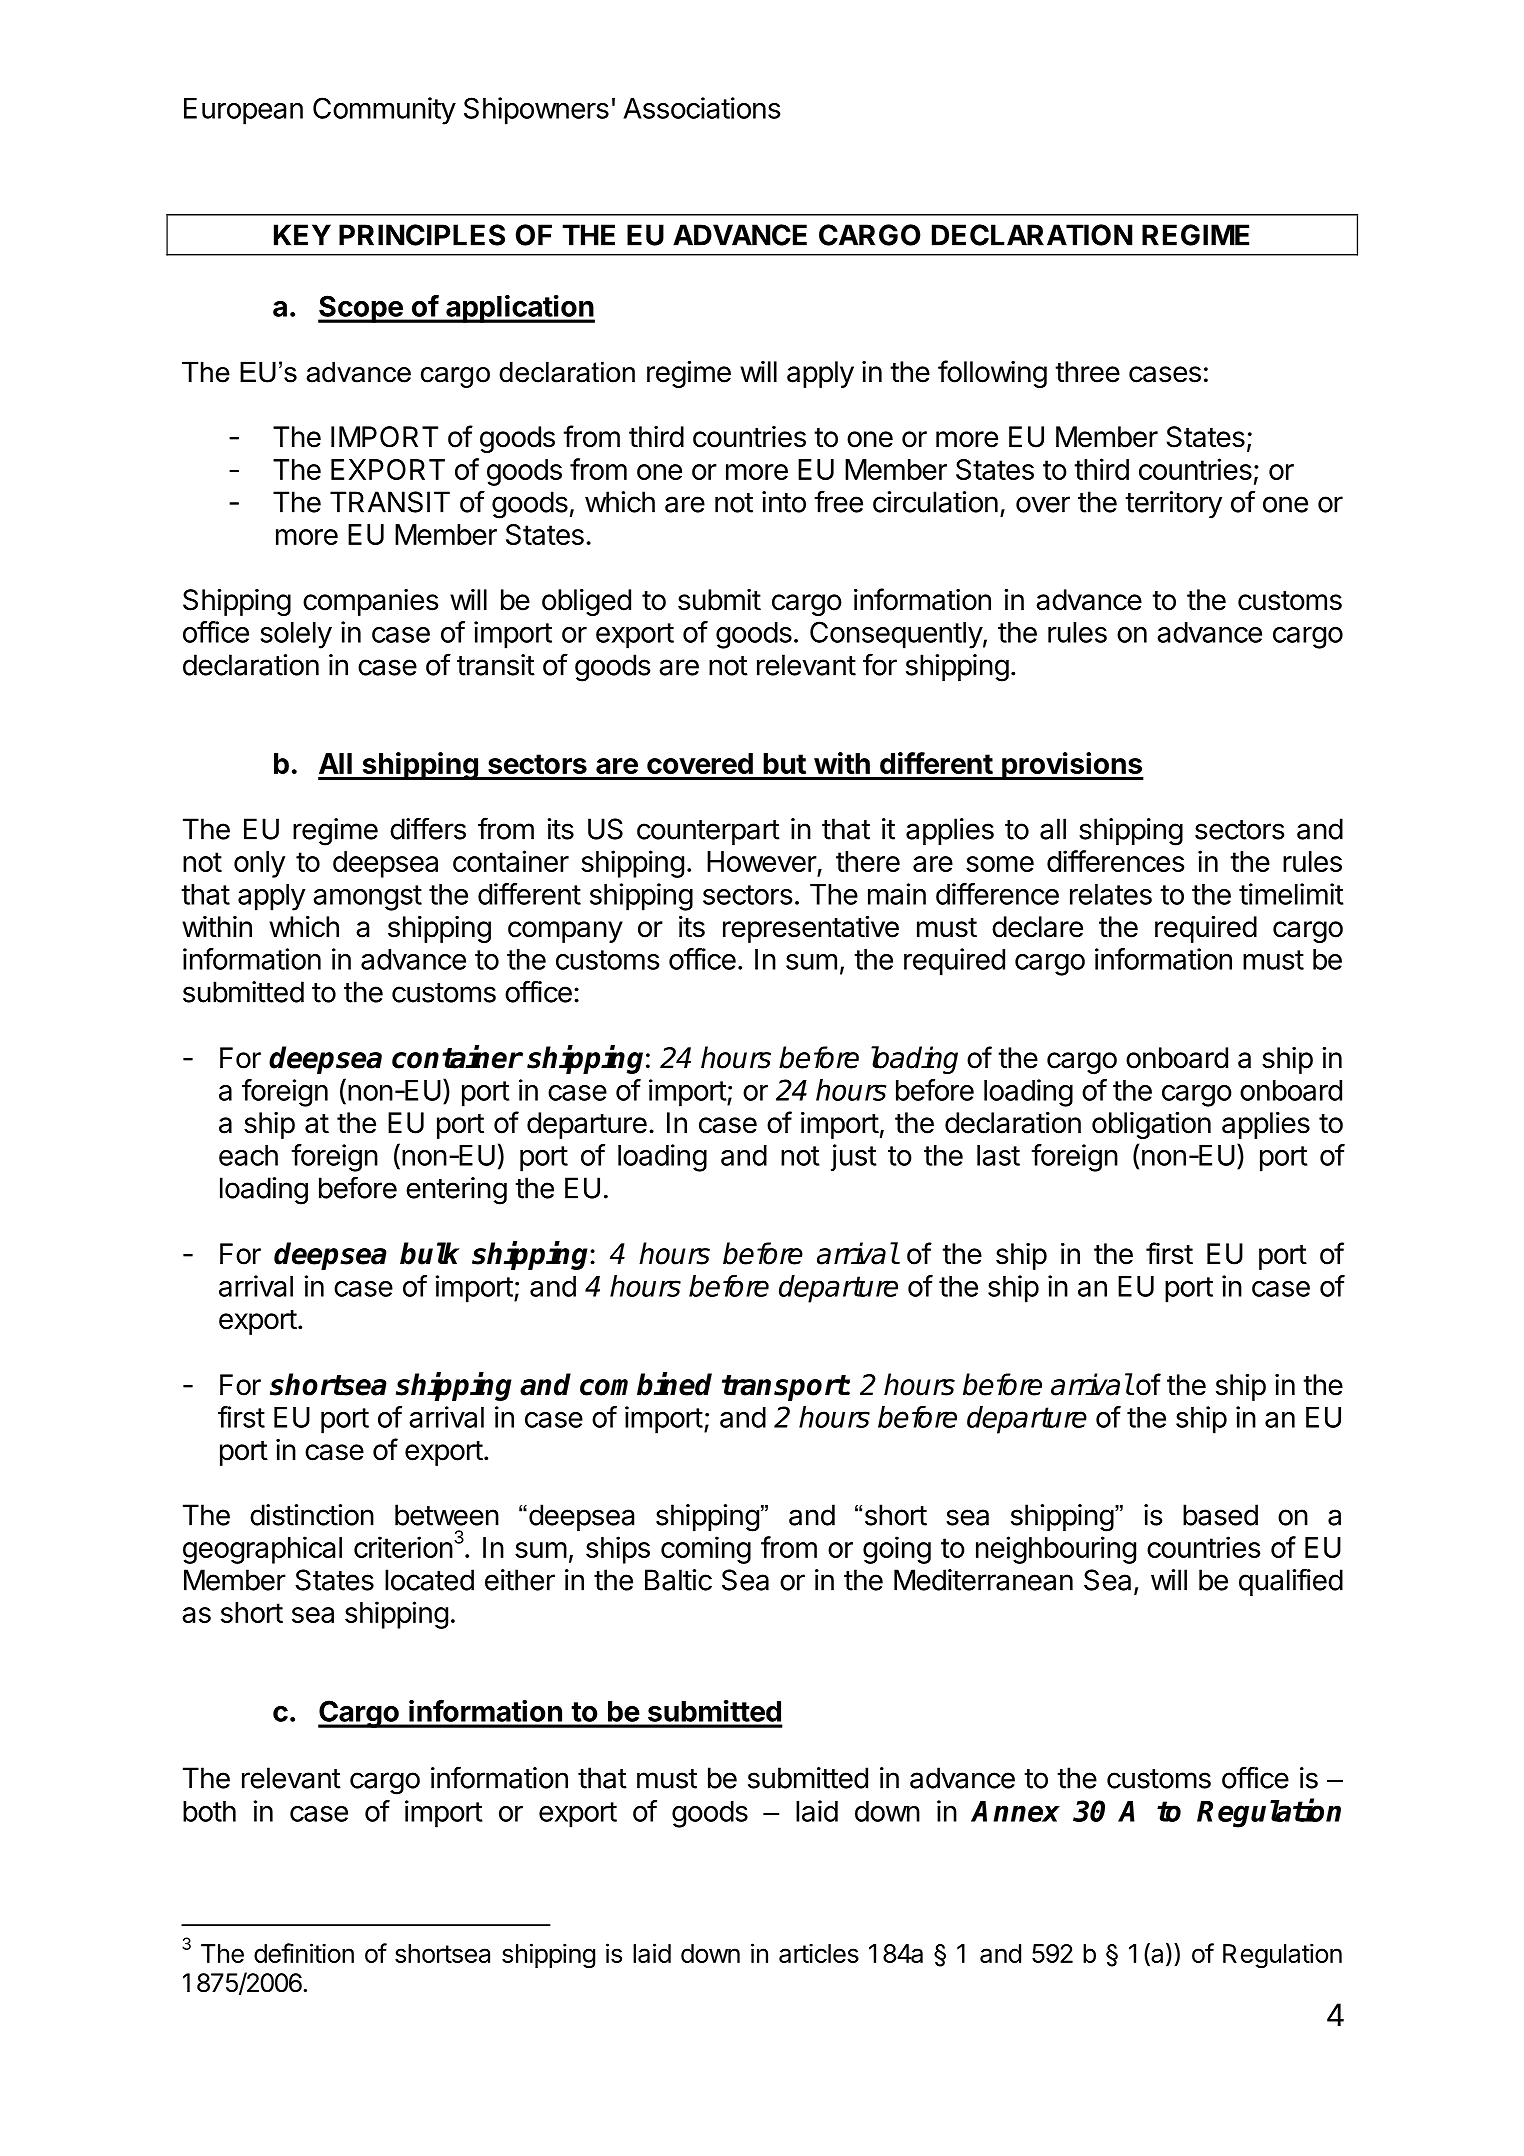 This page has width=1524, height=2156. I want to click on into, so click(784, 502).
